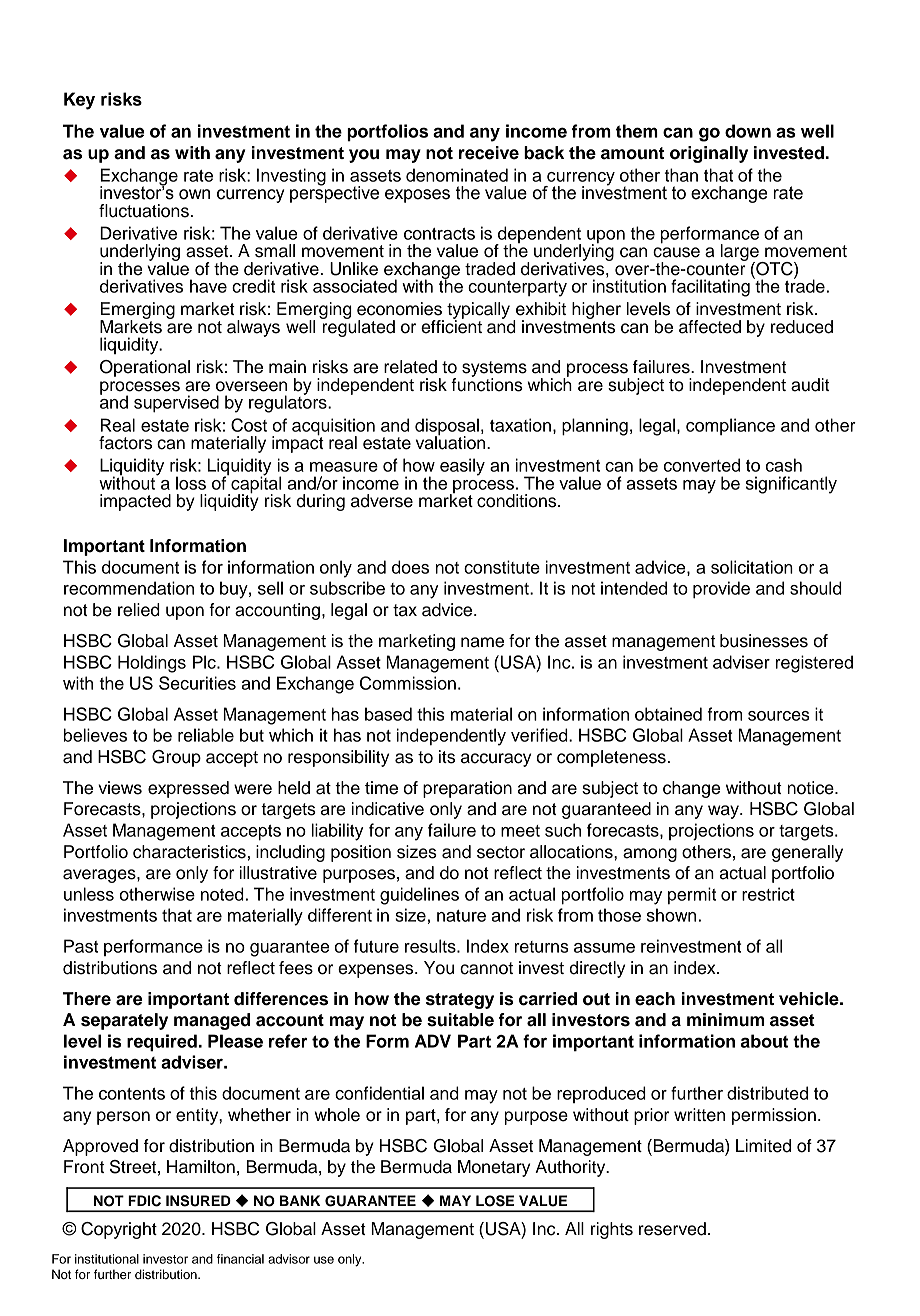  What do you see at coordinates (451, 326) in the document?
I see `efficient` at bounding box center [451, 326].
